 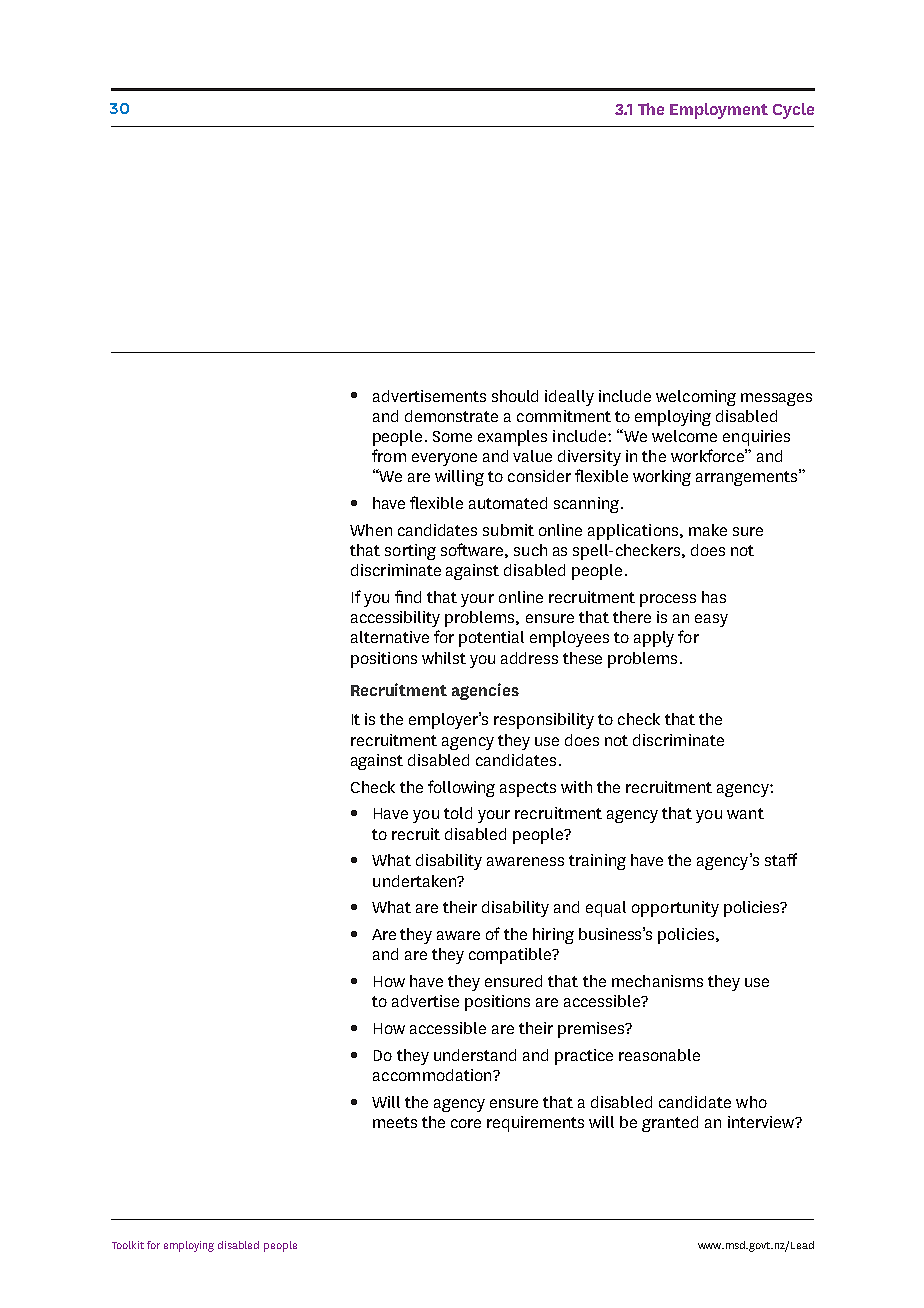 What do you see at coordinates (708, 530) in the screenshot?
I see `make` at bounding box center [708, 530].
